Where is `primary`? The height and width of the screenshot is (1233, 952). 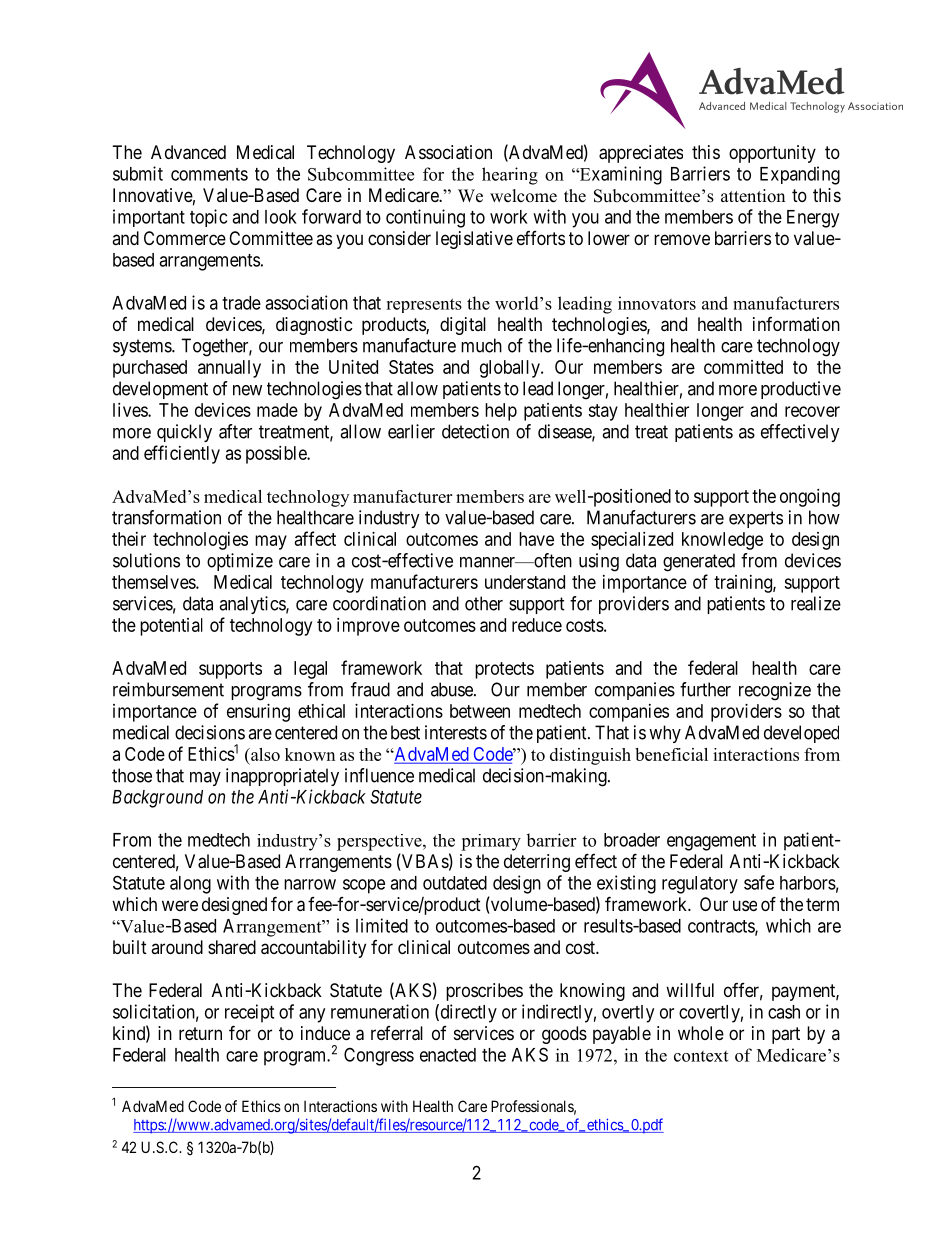
primary is located at coordinates (491, 842).
